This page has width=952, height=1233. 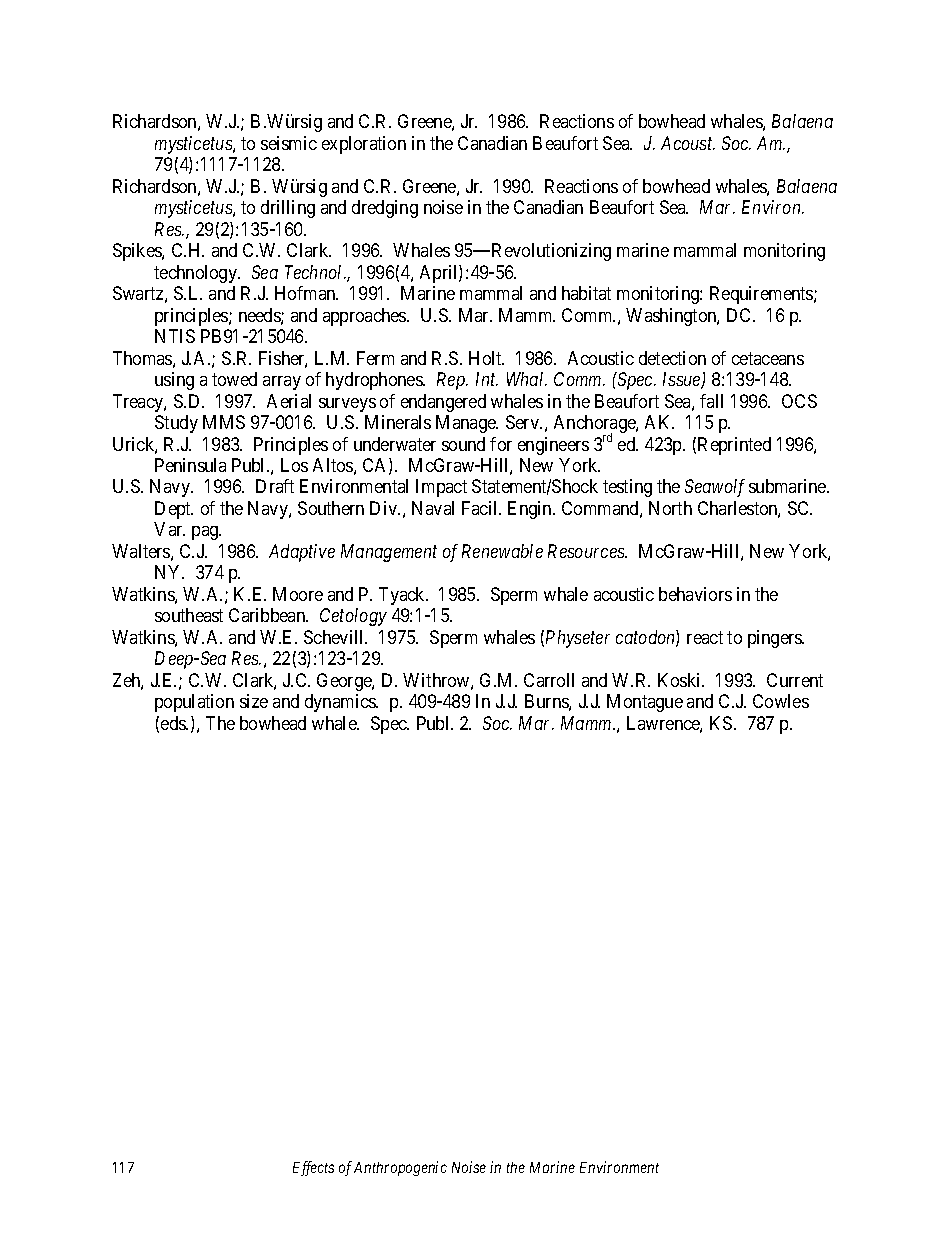 I want to click on Carroll, so click(x=549, y=680).
